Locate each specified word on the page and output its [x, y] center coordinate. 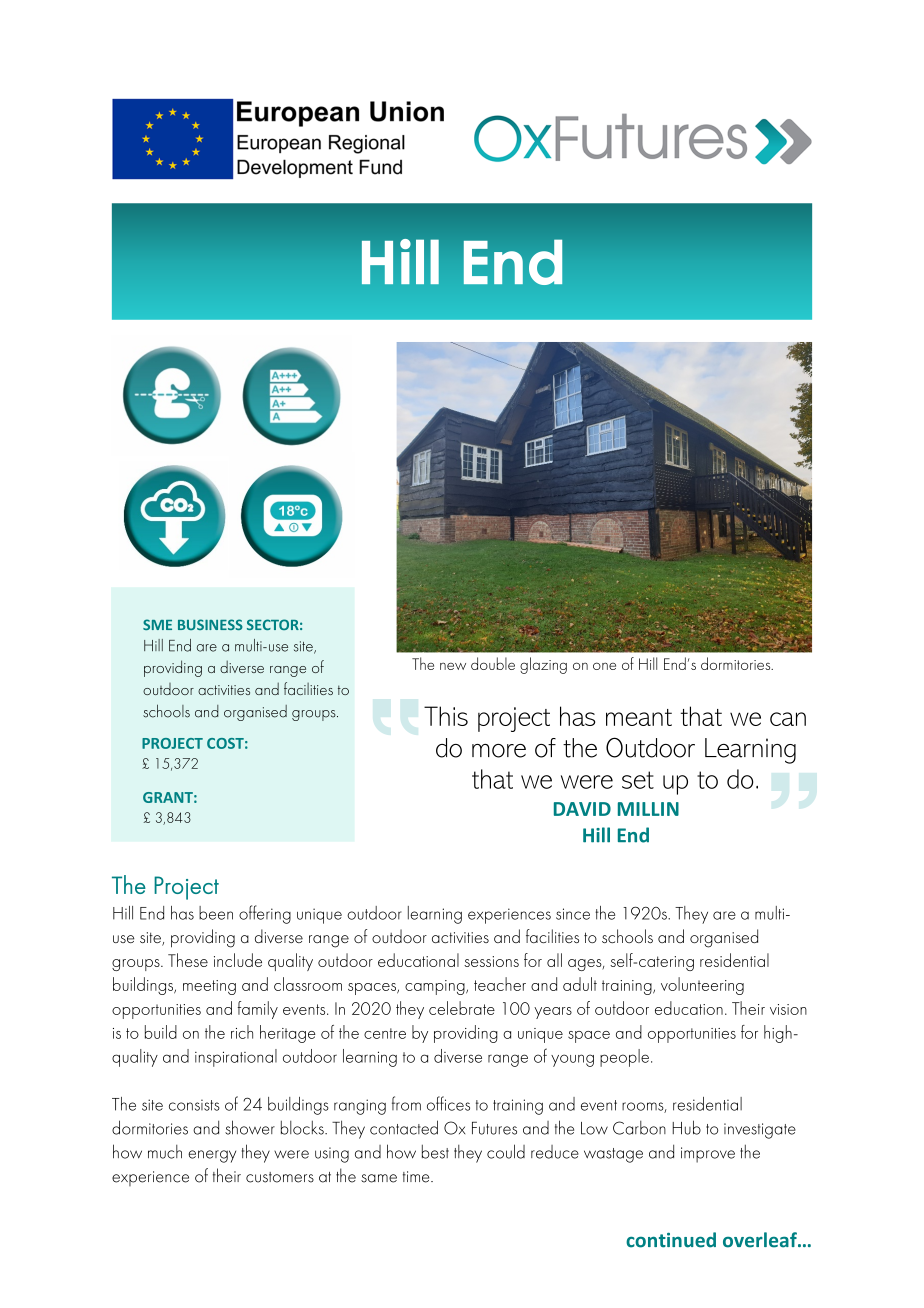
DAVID [582, 809]
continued [671, 1240]
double [493, 663]
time [417, 1177]
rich [242, 1032]
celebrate [462, 1008]
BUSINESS [210, 624]
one [604, 666]
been [216, 913]
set [638, 780]
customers [280, 1177]
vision [788, 1009]
